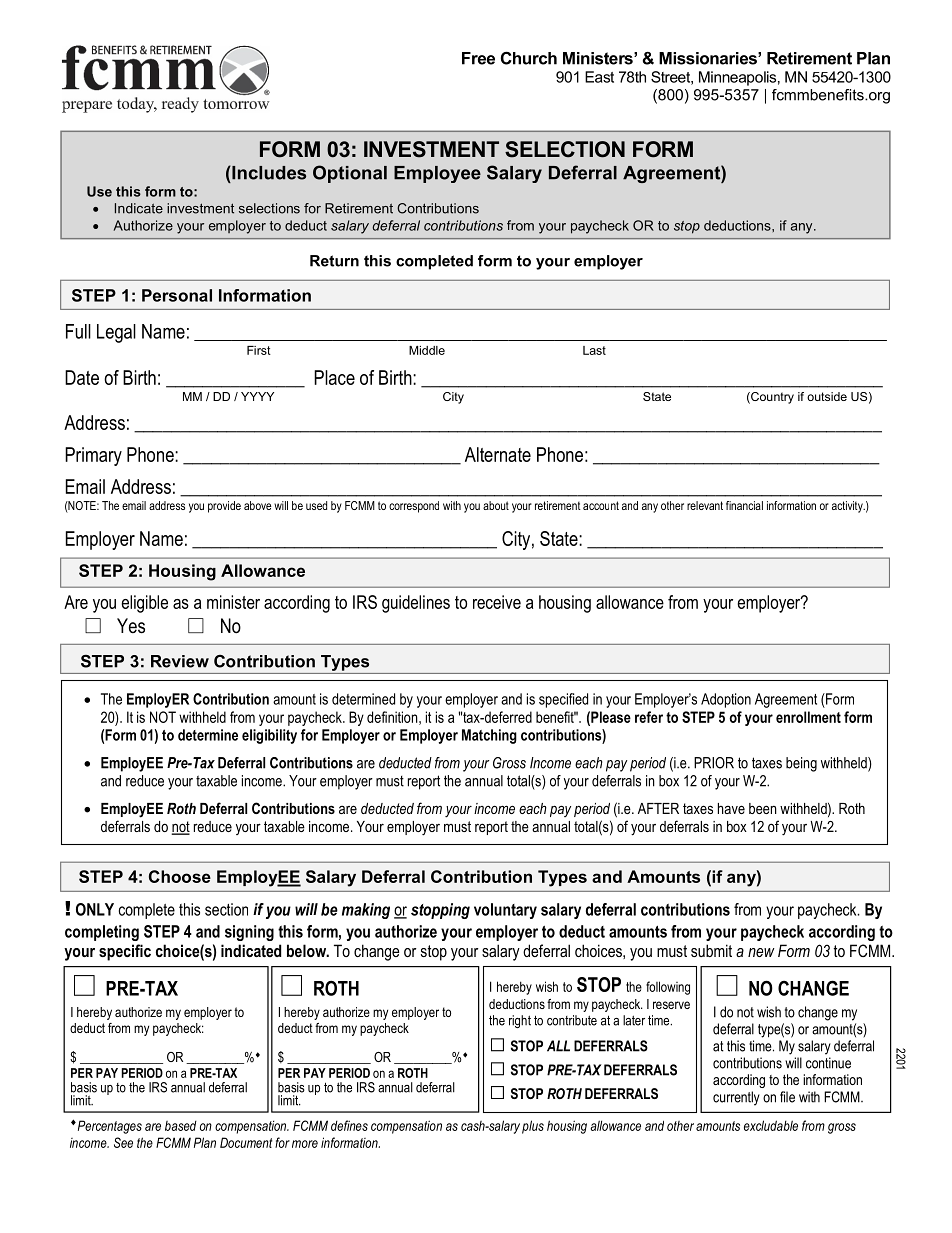  Describe the element at coordinates (181, 1126) in the screenshot. I see `based` at that location.
